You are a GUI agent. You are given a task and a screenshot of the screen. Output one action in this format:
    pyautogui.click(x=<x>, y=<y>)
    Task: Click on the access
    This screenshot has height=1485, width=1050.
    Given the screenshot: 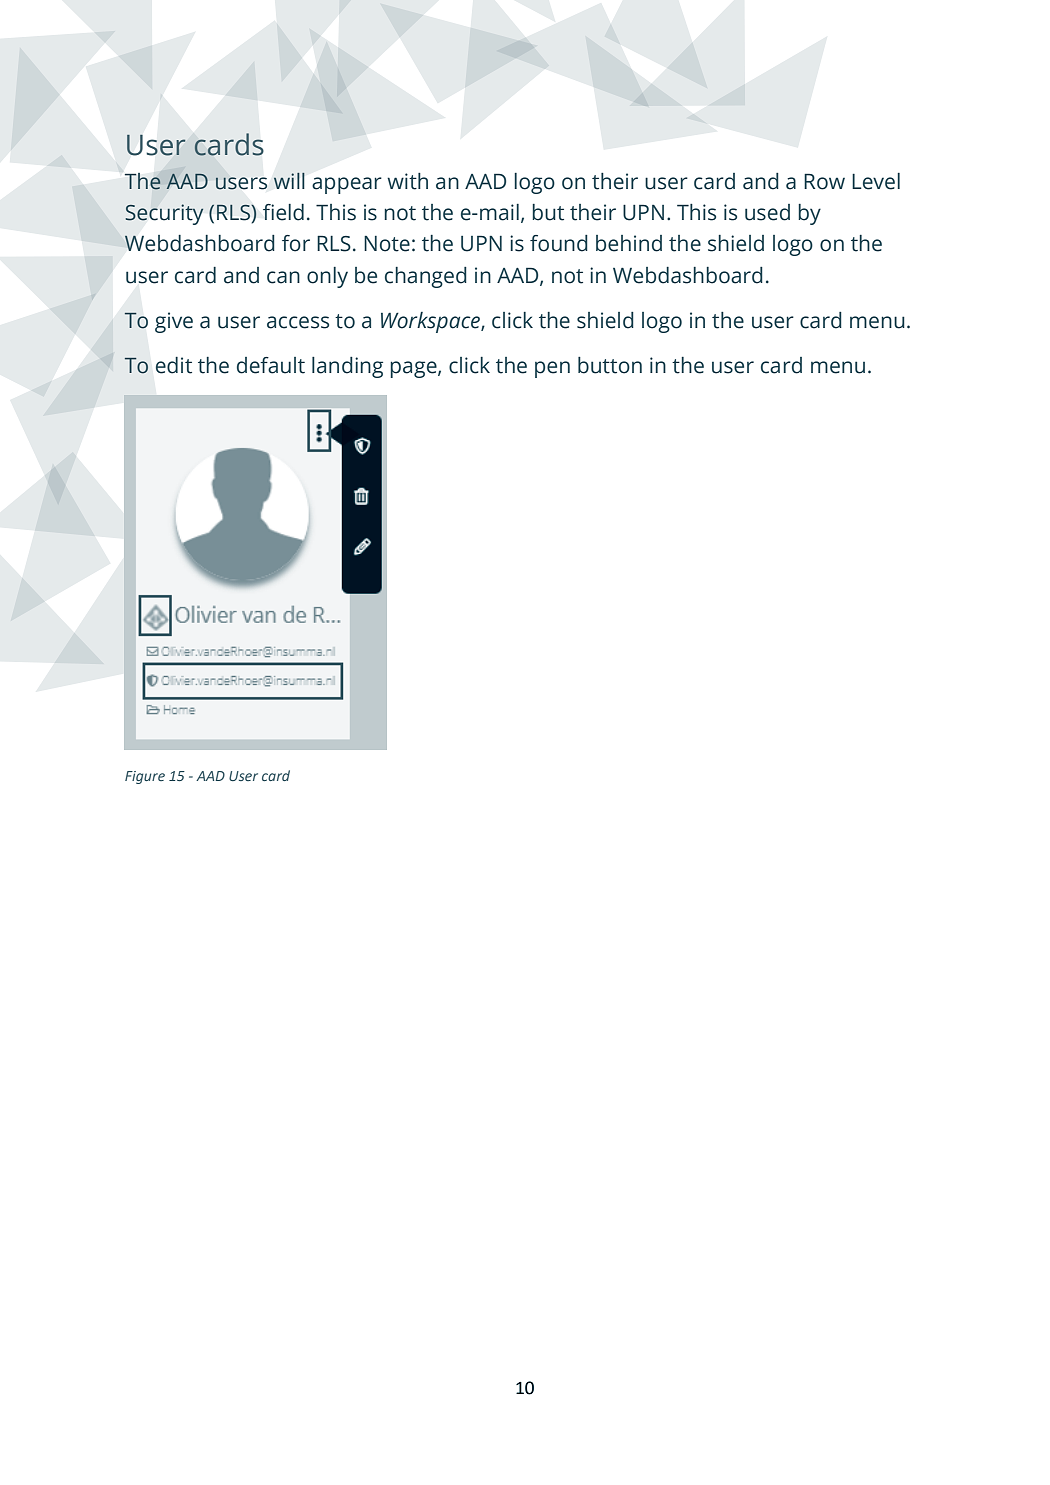 What is the action you would take?
    pyautogui.click(x=298, y=322)
